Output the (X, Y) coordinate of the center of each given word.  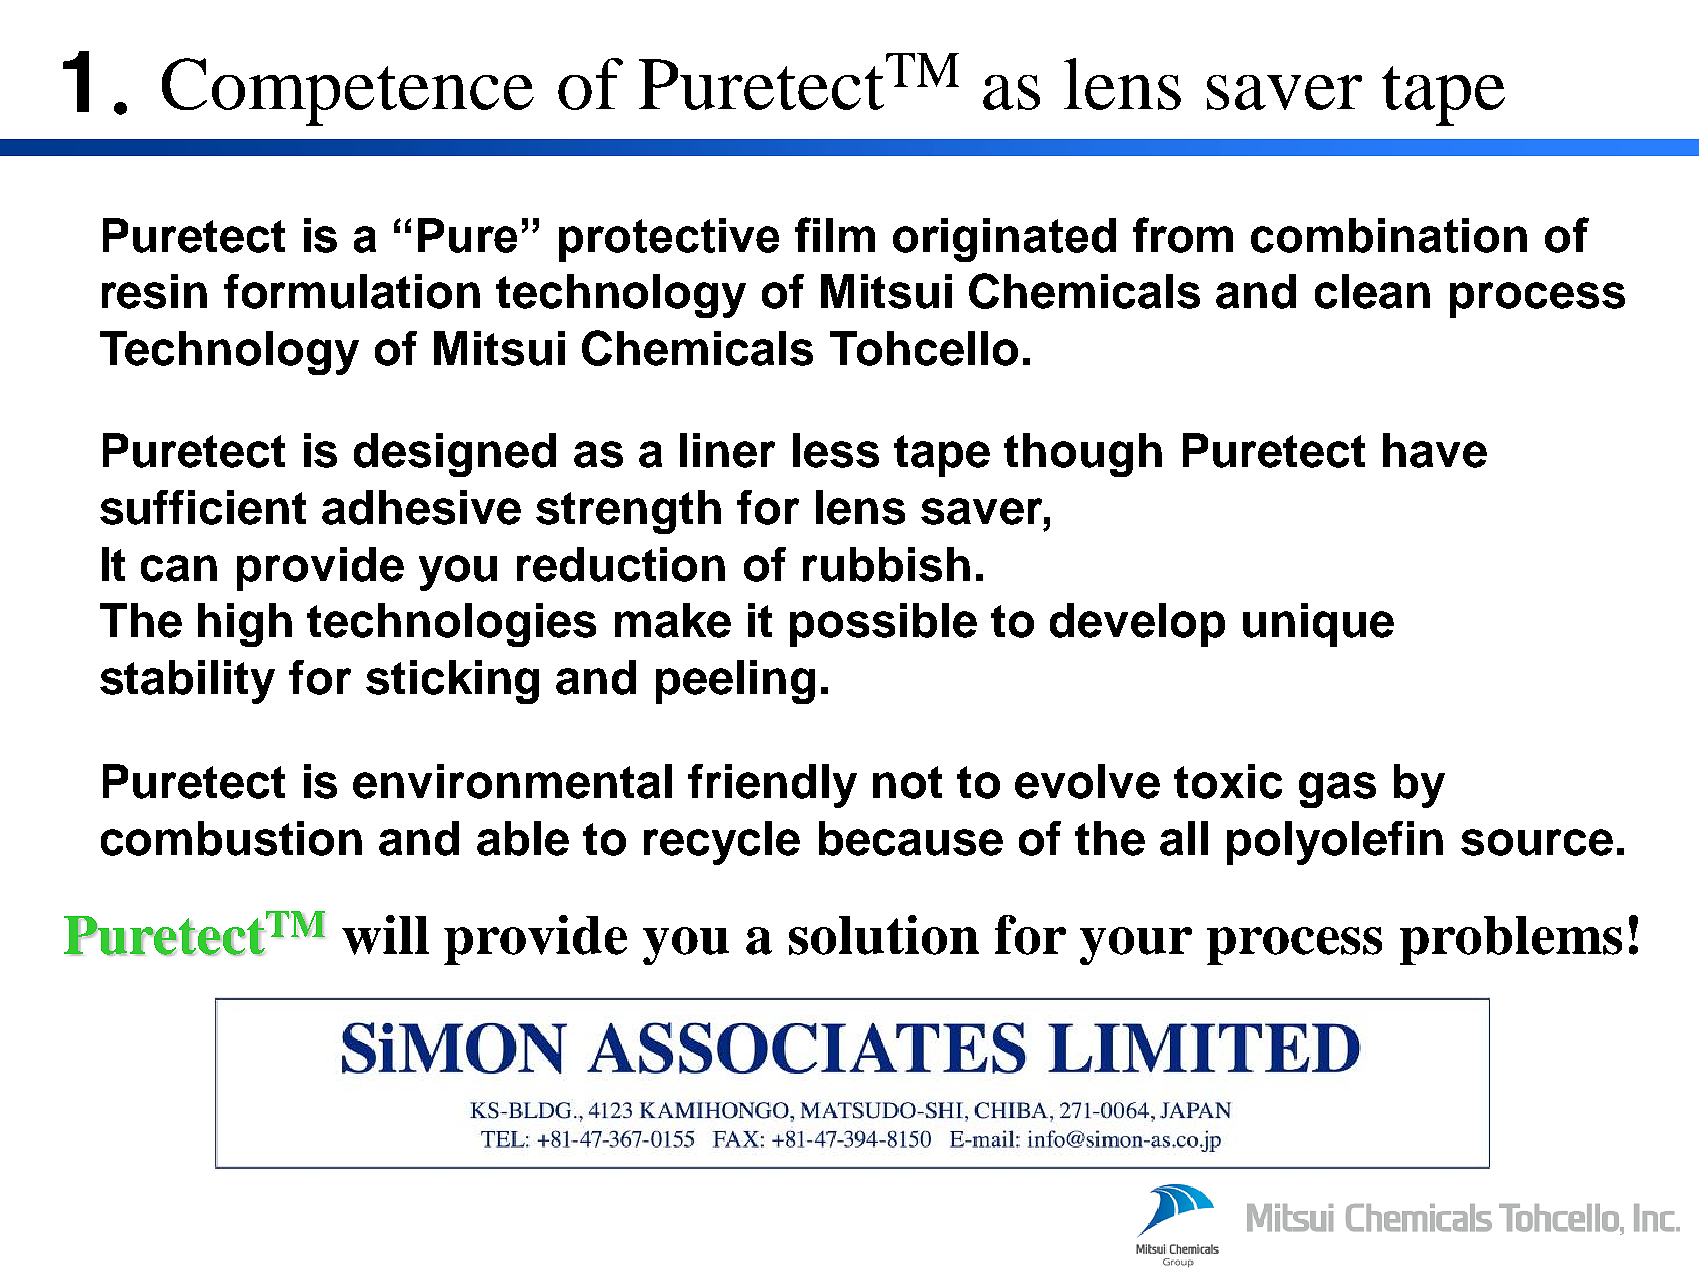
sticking (452, 682)
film (835, 234)
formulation (352, 291)
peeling (735, 682)
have (1435, 450)
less (836, 450)
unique (1318, 625)
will (385, 935)
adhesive (421, 507)
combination (1389, 235)
